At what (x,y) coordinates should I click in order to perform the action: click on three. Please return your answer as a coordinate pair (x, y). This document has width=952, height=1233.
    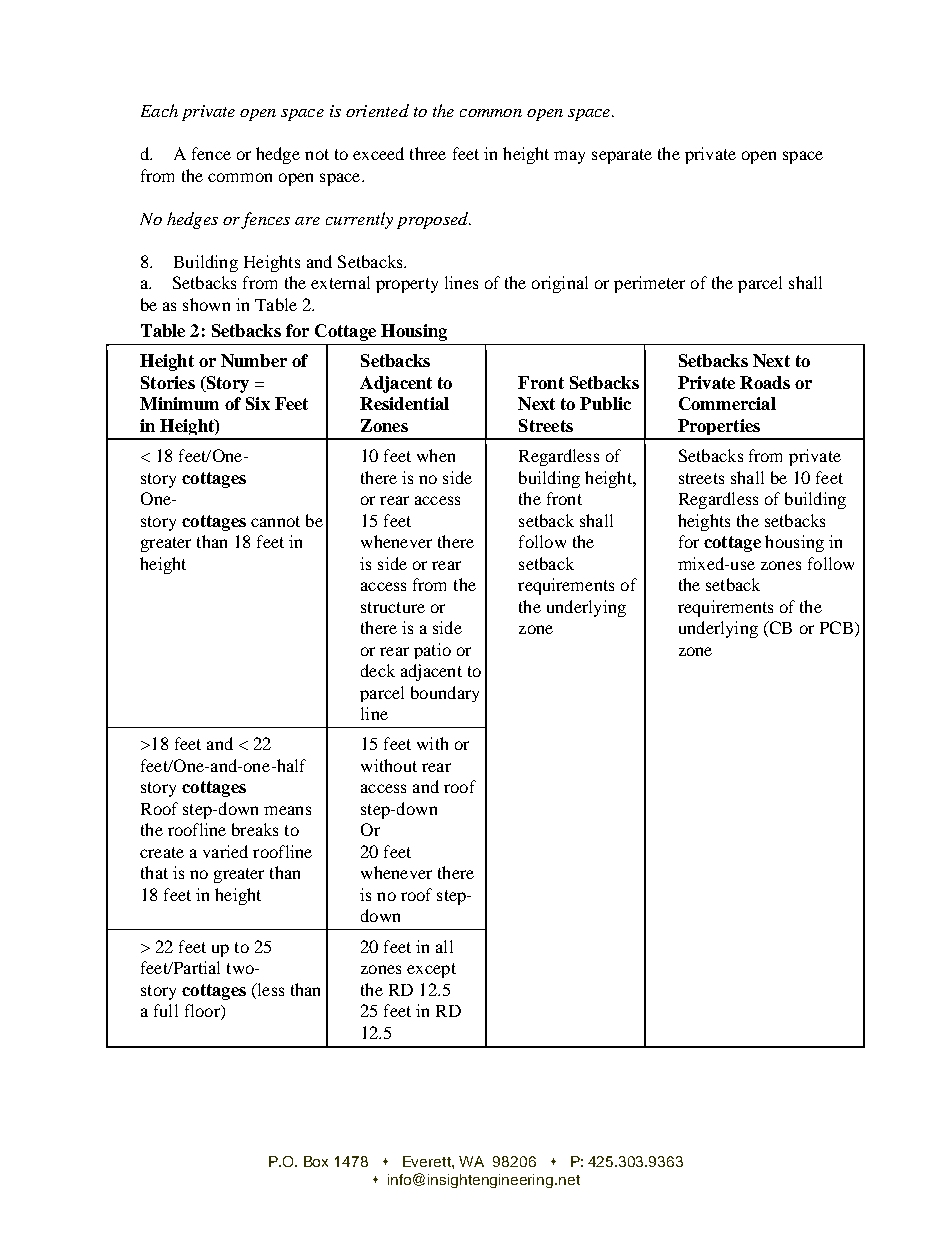
    Looking at the image, I should click on (428, 153).
